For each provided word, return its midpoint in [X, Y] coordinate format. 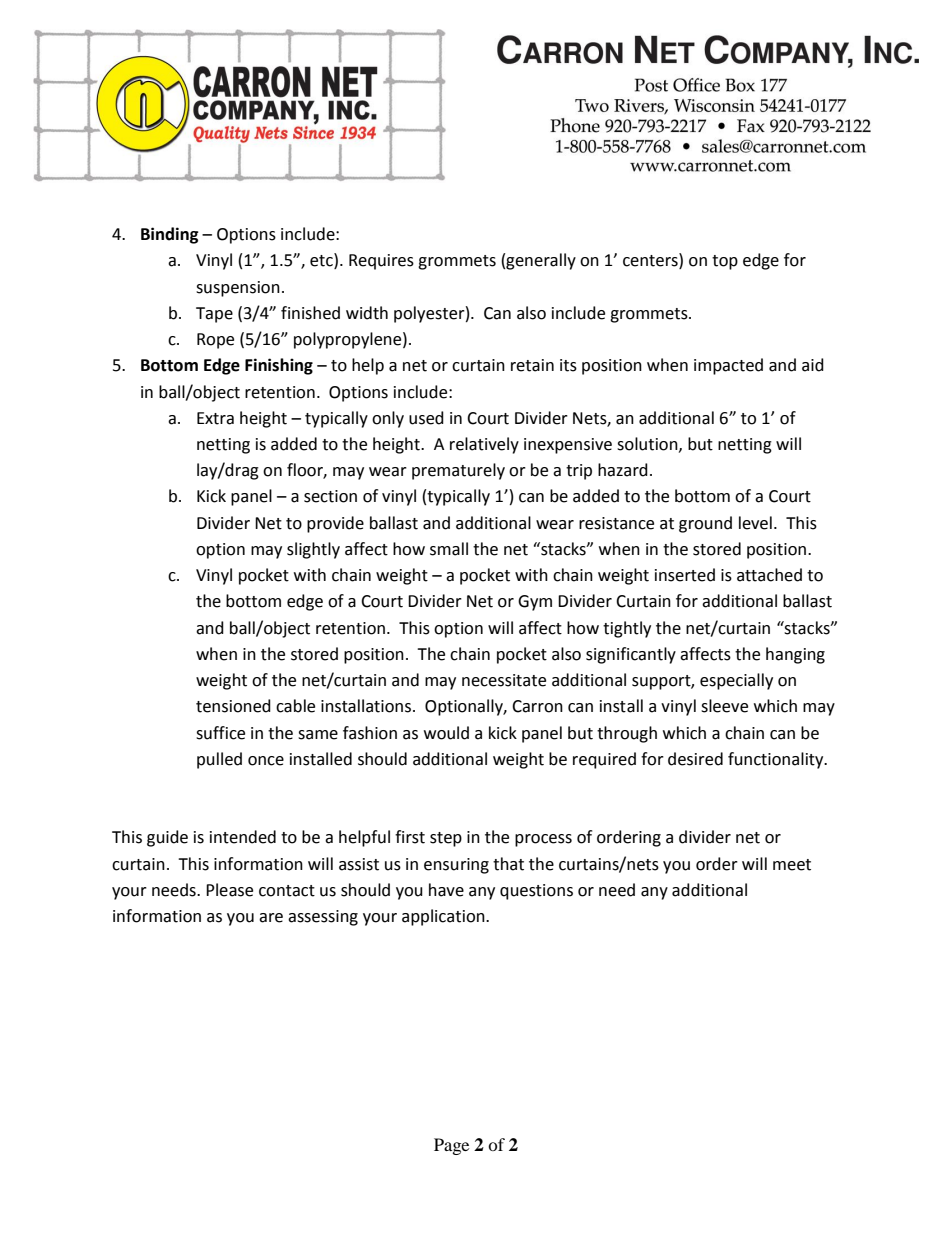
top [725, 262]
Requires [381, 262]
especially [736, 681]
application [444, 917]
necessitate [504, 680]
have [446, 890]
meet [792, 865]
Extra [215, 418]
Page [451, 1146]
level [755, 523]
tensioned [233, 706]
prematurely [458, 471]
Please [229, 890]
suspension [238, 289]
